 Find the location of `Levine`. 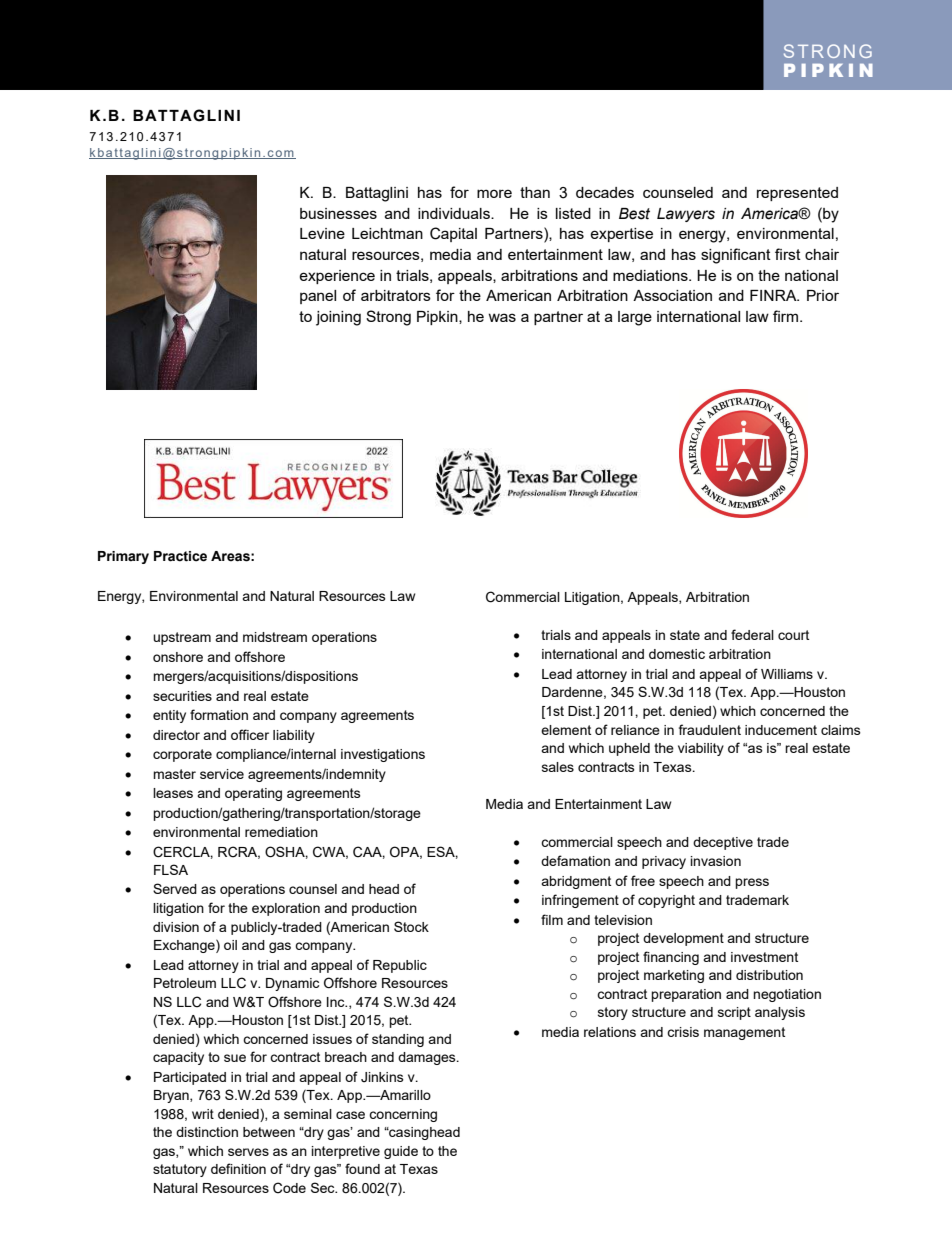

Levine is located at coordinates (322, 233).
